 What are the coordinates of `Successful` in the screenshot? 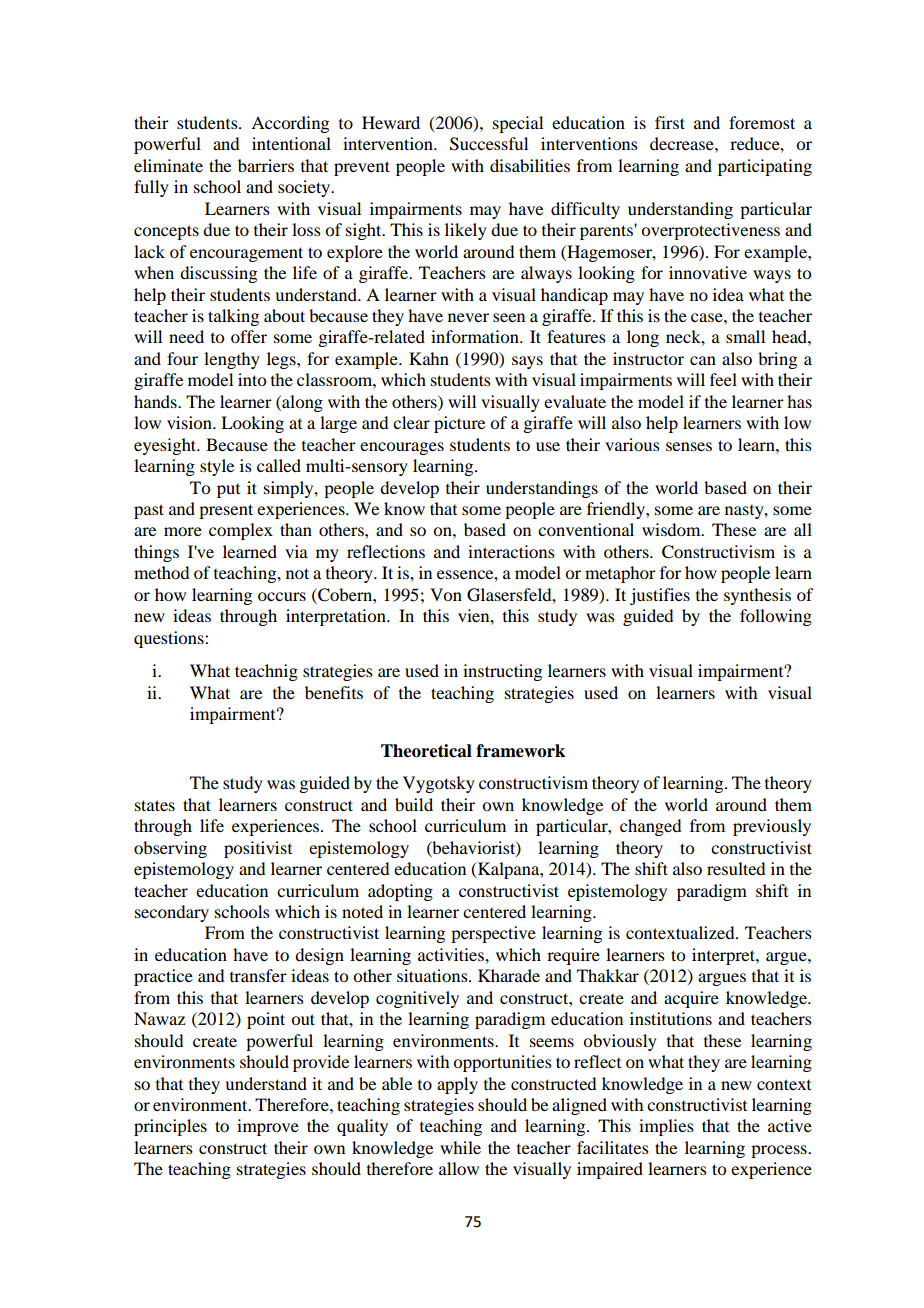 It's located at (489, 144).
